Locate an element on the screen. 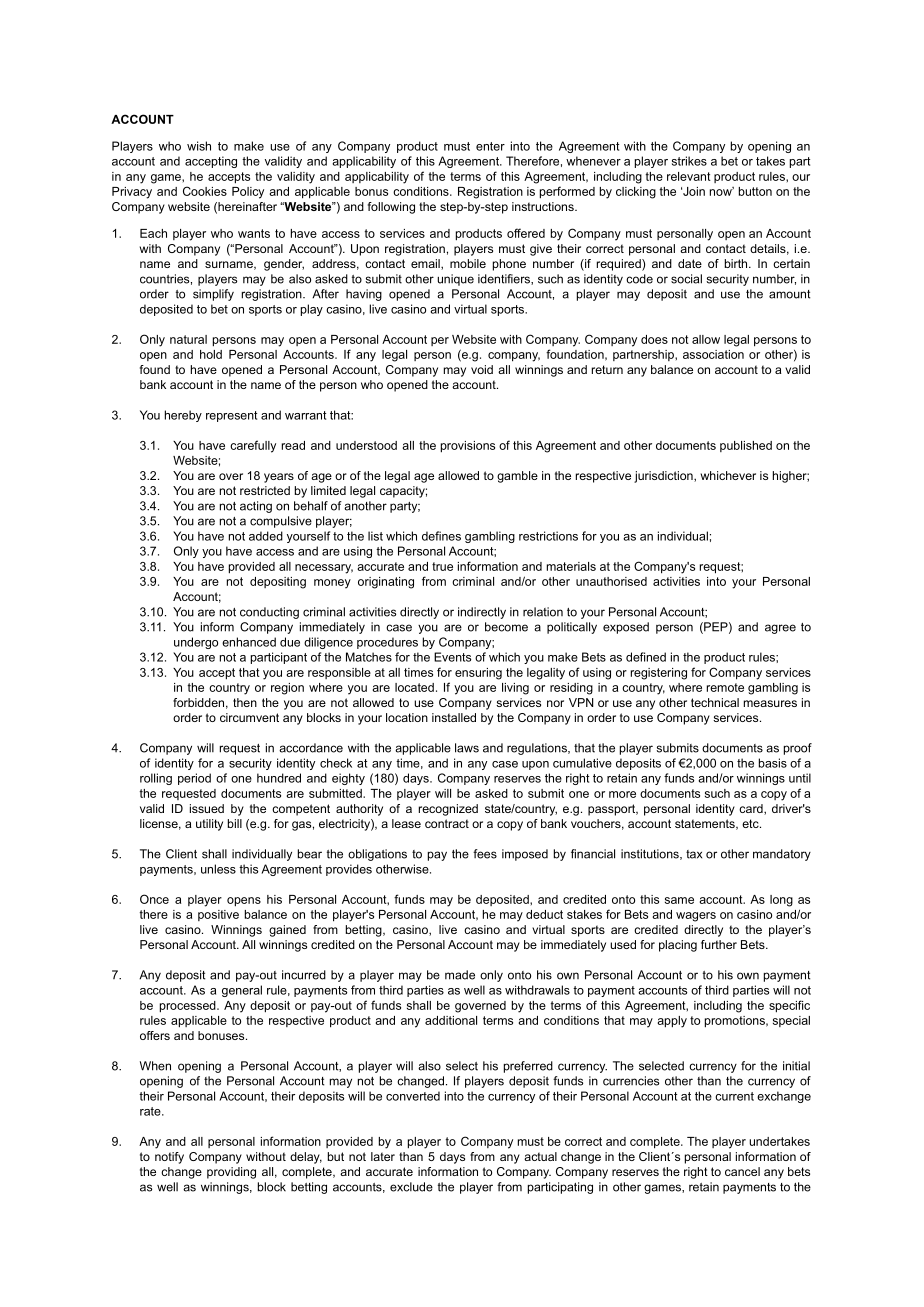 The image size is (924, 1307). positive is located at coordinates (218, 915).
